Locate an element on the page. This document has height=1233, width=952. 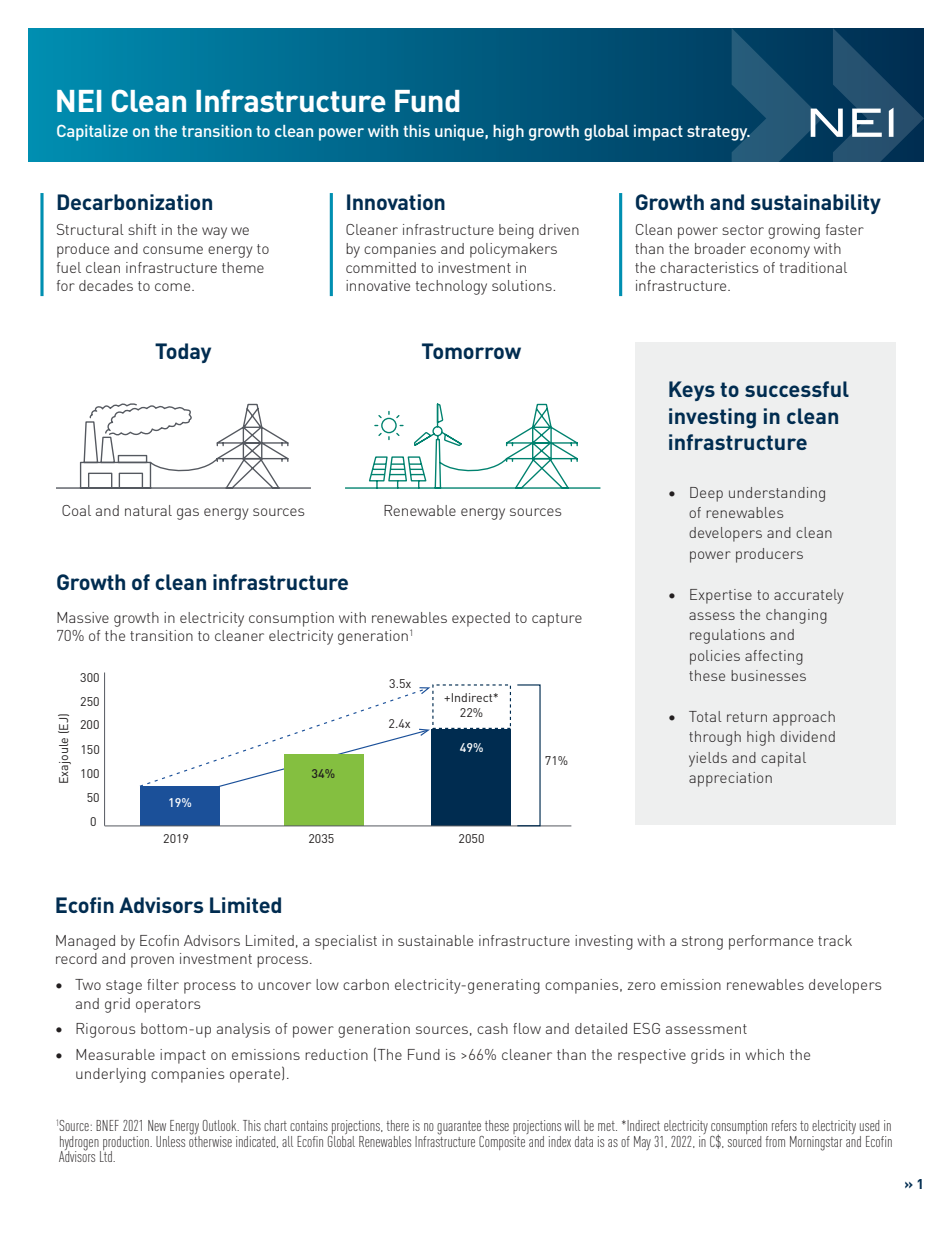
Innovation is located at coordinates (396, 202).
